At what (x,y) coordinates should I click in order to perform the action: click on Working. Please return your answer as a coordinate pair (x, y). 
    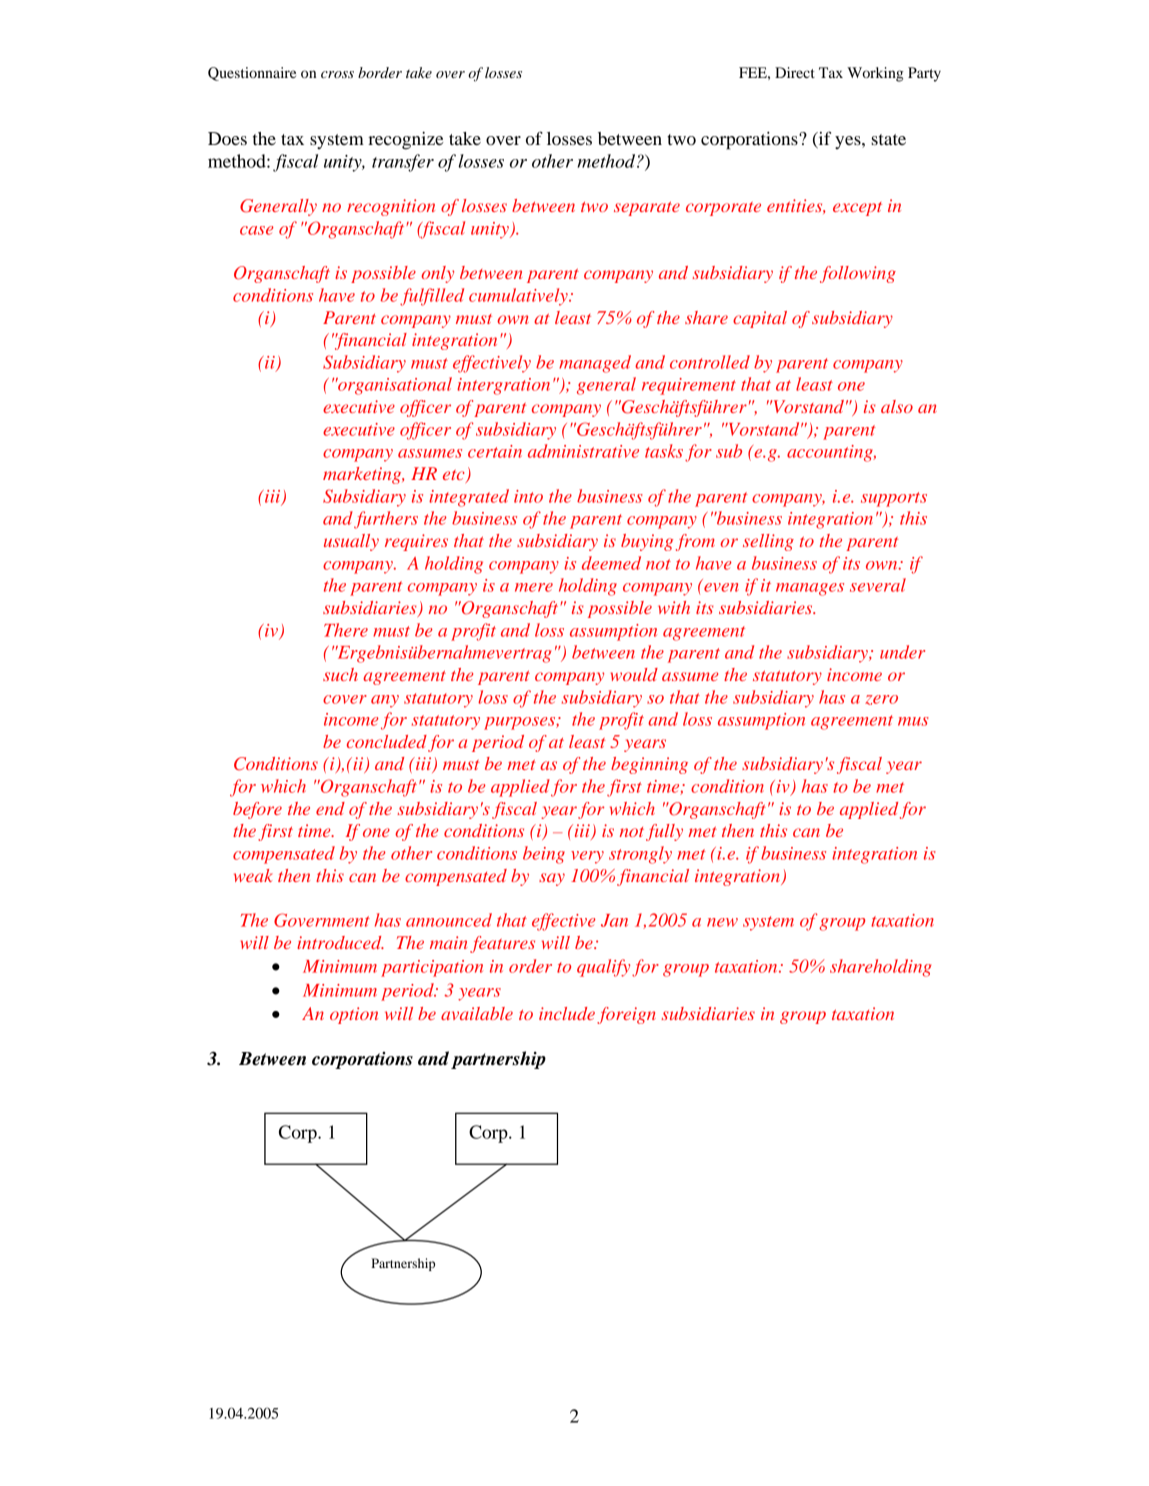
    Looking at the image, I should click on (875, 74).
